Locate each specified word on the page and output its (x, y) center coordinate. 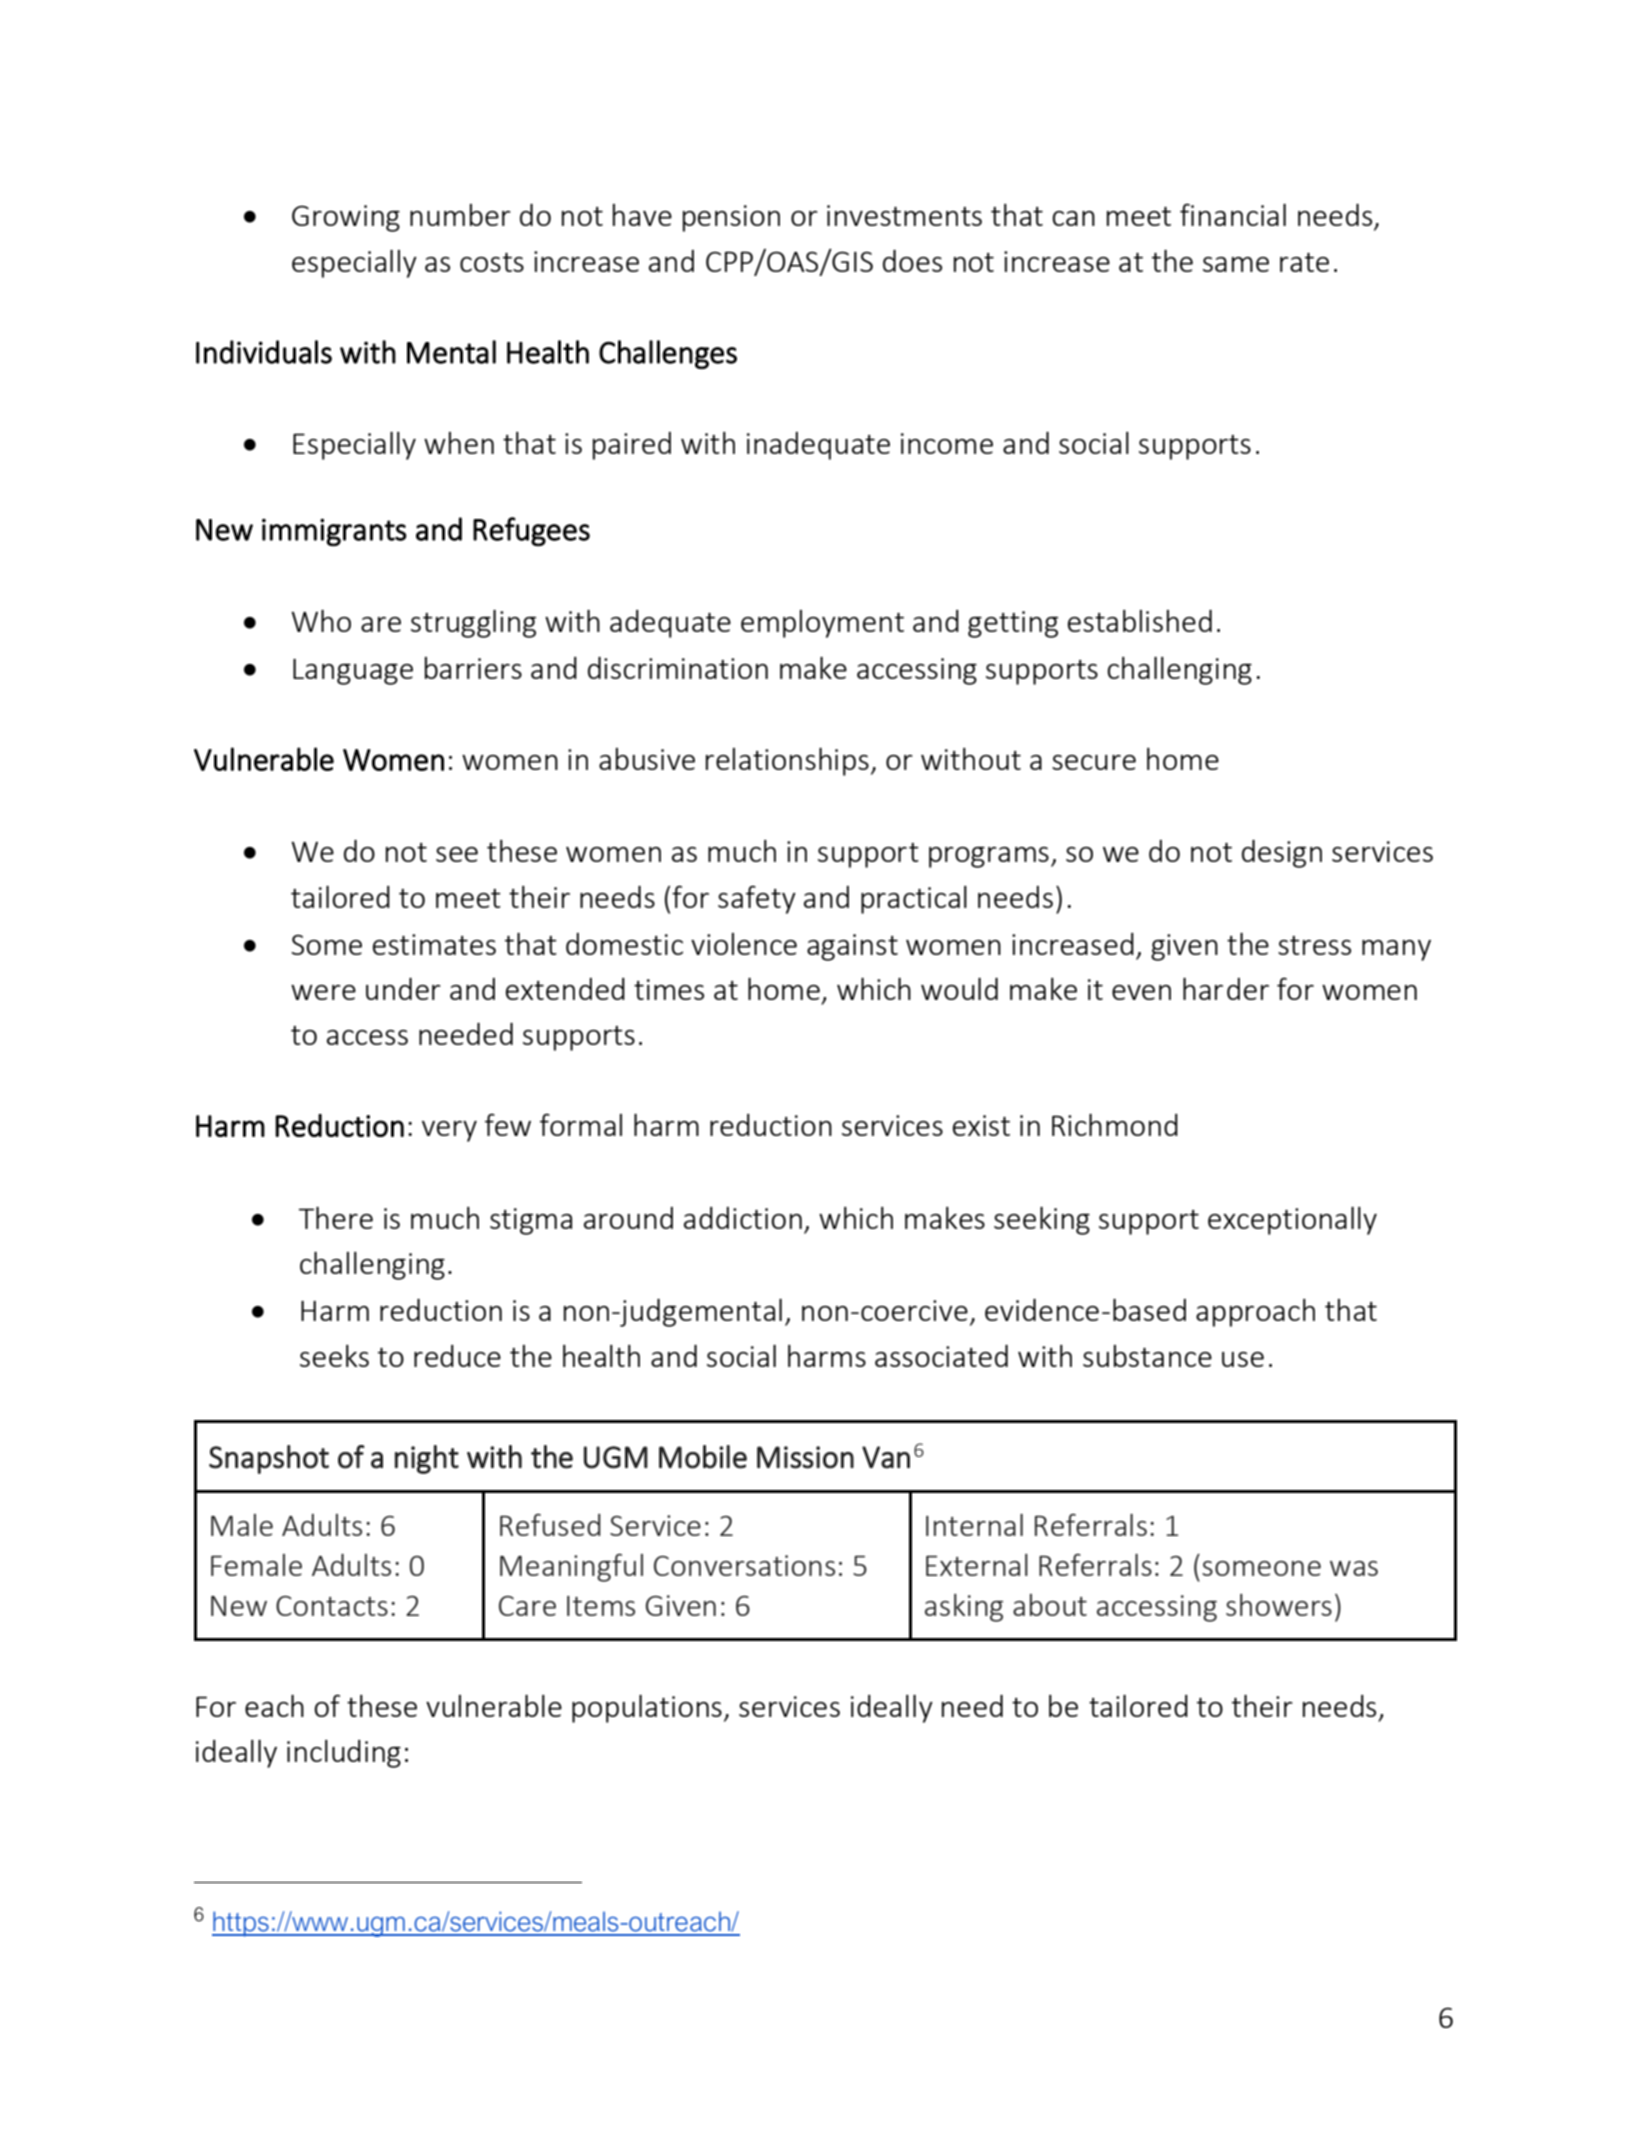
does (912, 261)
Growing (346, 218)
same (1236, 264)
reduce (457, 1356)
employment (822, 624)
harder (1226, 989)
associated (941, 1356)
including (344, 1754)
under (403, 989)
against (852, 947)
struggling (473, 624)
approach (1255, 1313)
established (1140, 621)
